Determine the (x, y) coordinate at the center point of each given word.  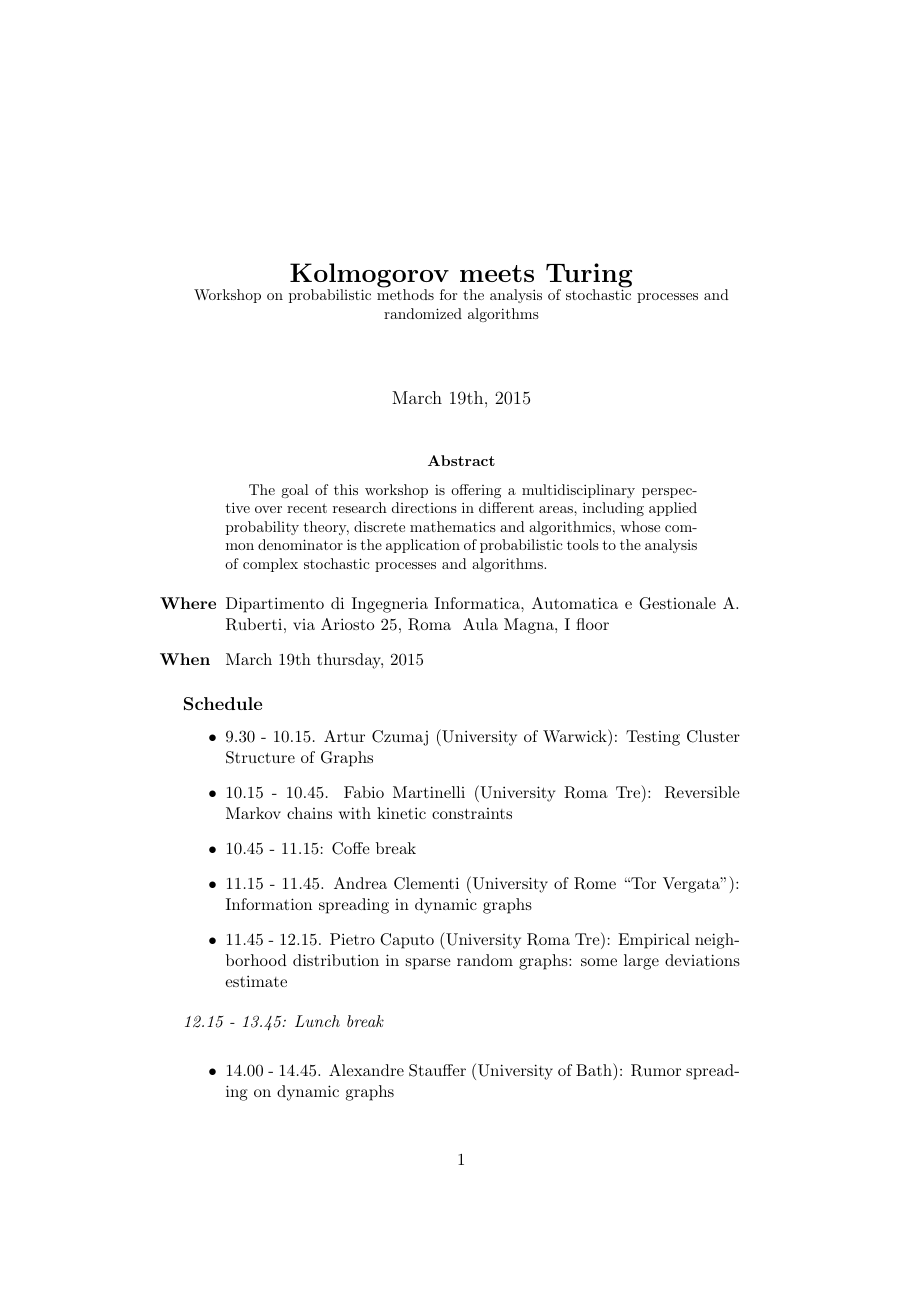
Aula (480, 624)
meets (497, 273)
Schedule (223, 703)
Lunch (317, 1021)
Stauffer (437, 1070)
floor (592, 624)
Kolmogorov (369, 276)
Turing (589, 276)
